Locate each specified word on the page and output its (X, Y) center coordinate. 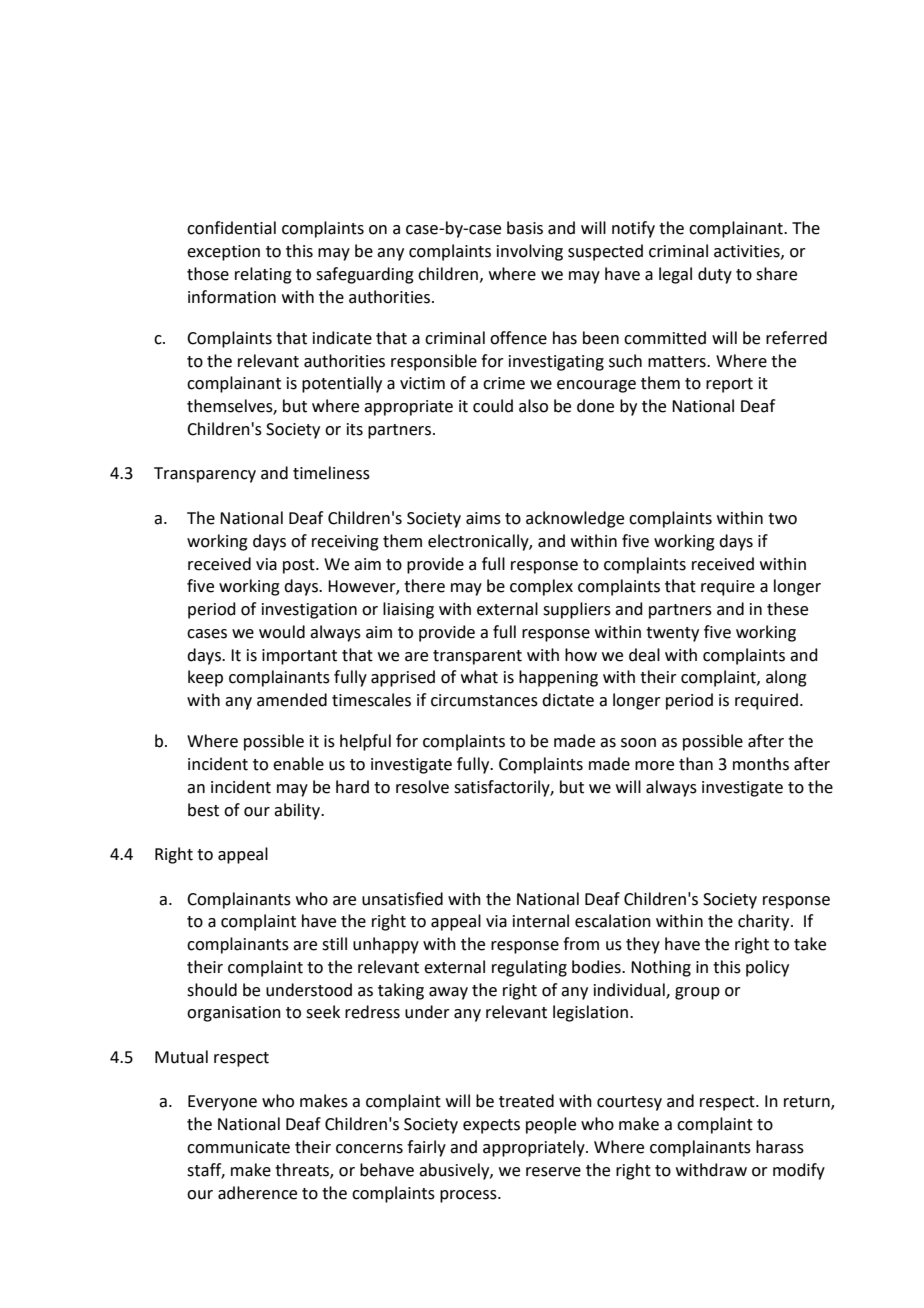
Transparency (205, 475)
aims (483, 518)
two (782, 519)
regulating (529, 968)
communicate (238, 1147)
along (786, 678)
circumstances (484, 700)
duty (715, 275)
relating (263, 275)
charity (765, 922)
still (334, 944)
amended (292, 700)
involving (530, 252)
